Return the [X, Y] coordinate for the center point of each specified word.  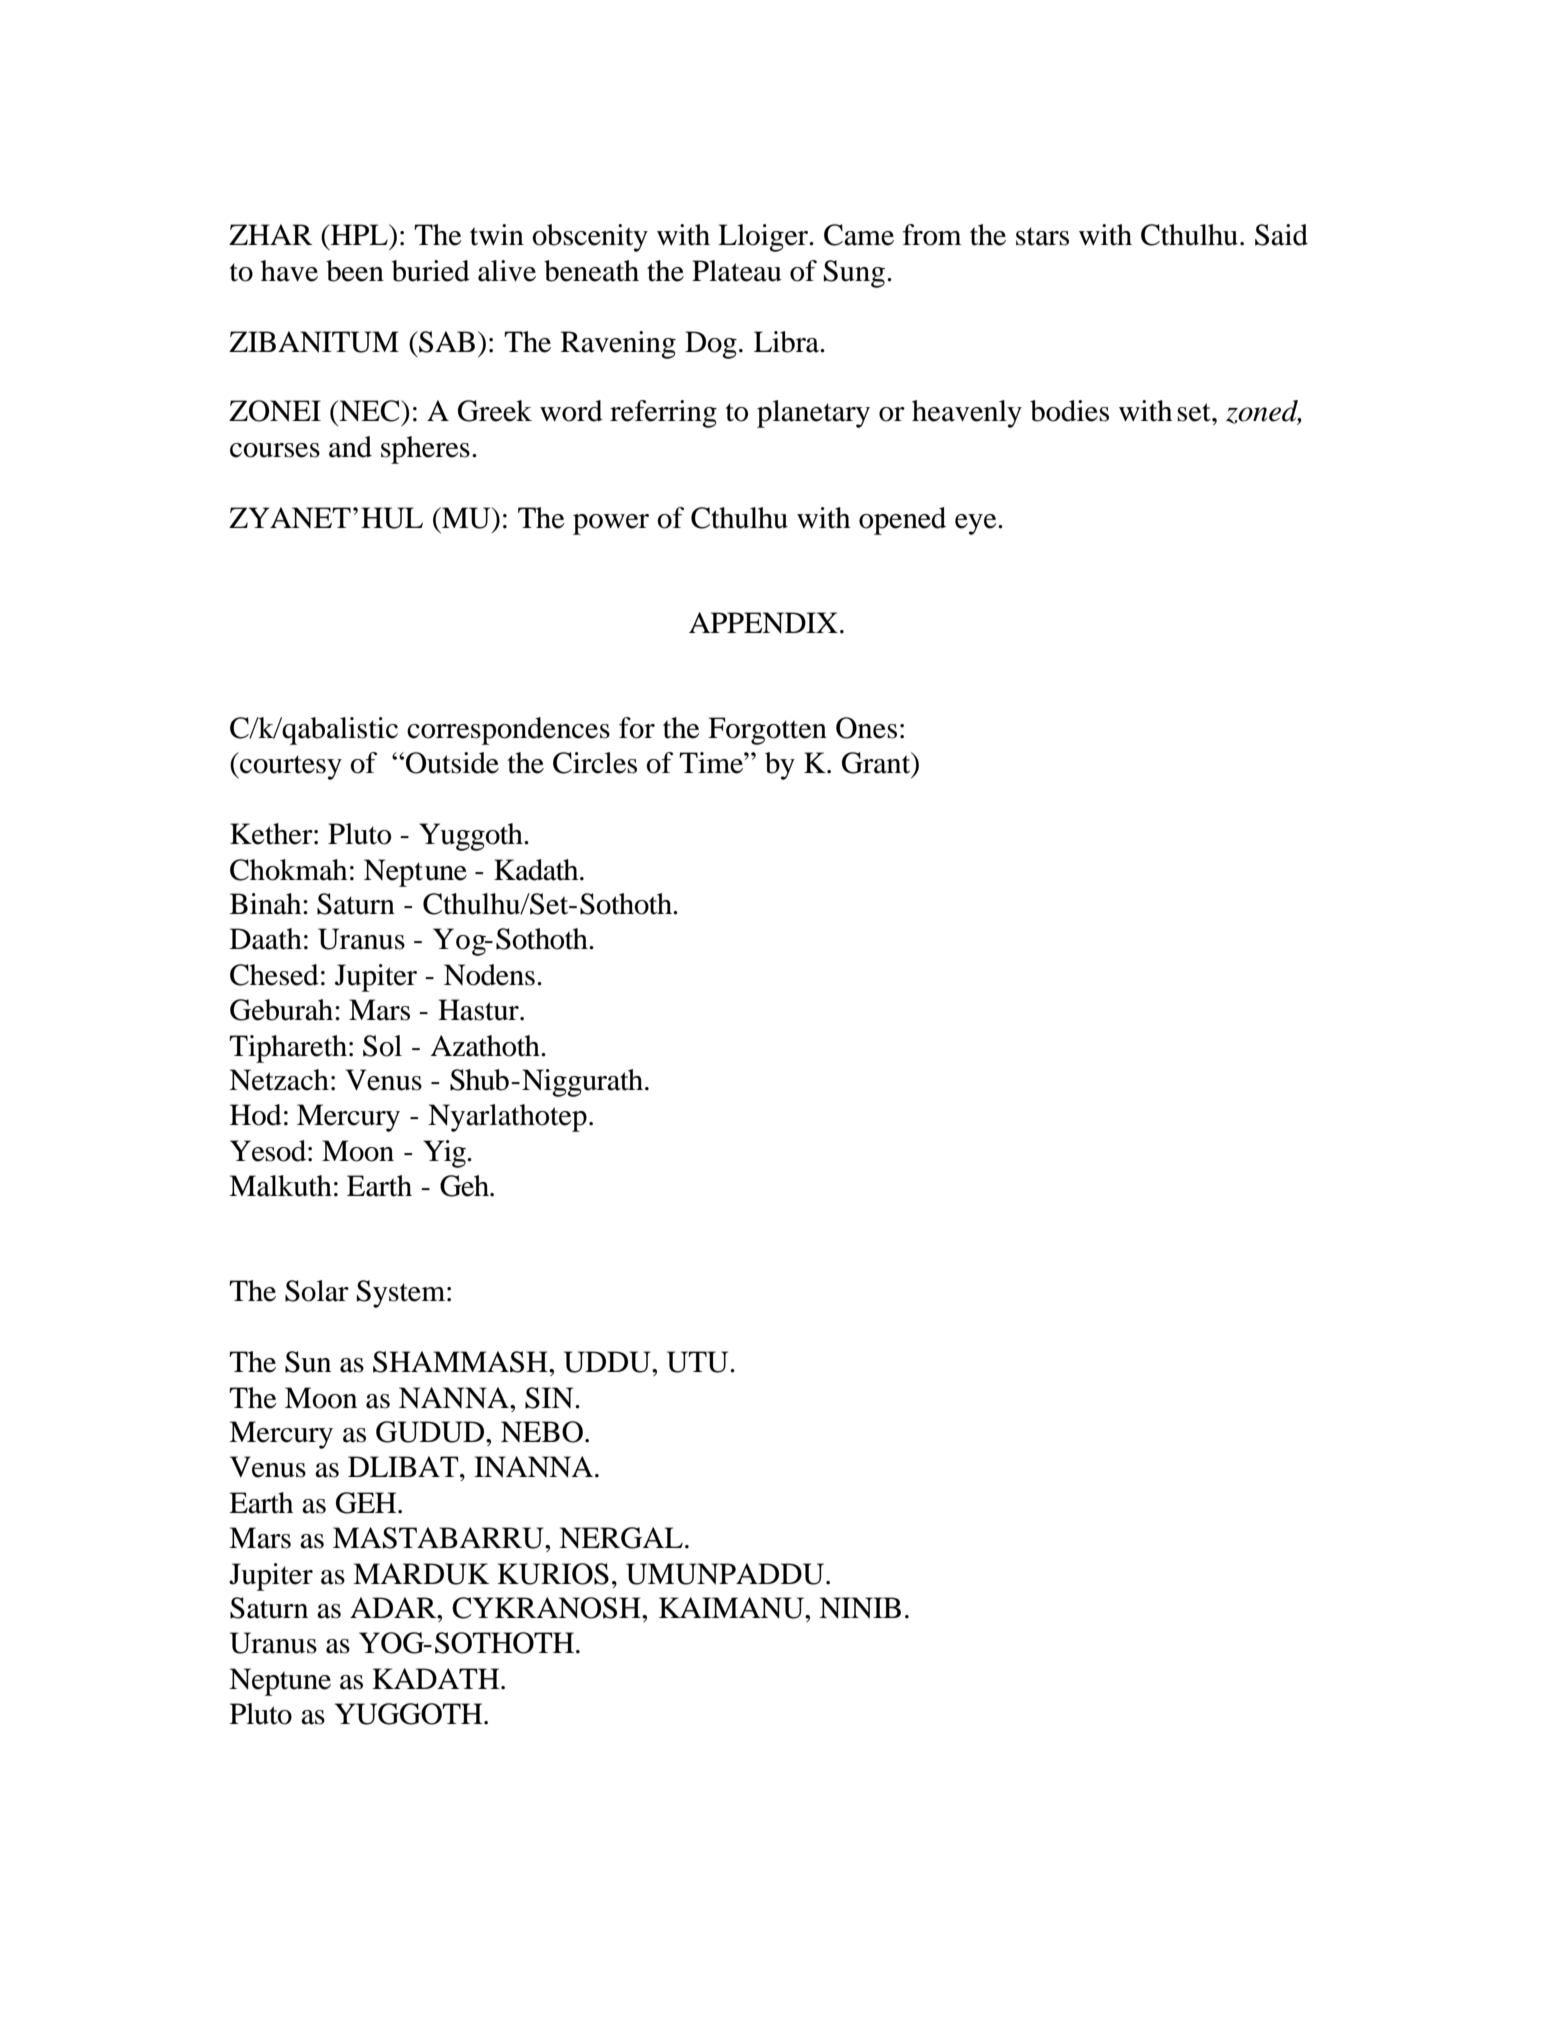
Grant [877, 763]
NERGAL [621, 1538]
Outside [452, 763]
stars [1042, 236]
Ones [866, 728]
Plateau [737, 271]
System [402, 1294]
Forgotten [767, 731]
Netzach [279, 1080]
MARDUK [421, 1574]
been [355, 271]
